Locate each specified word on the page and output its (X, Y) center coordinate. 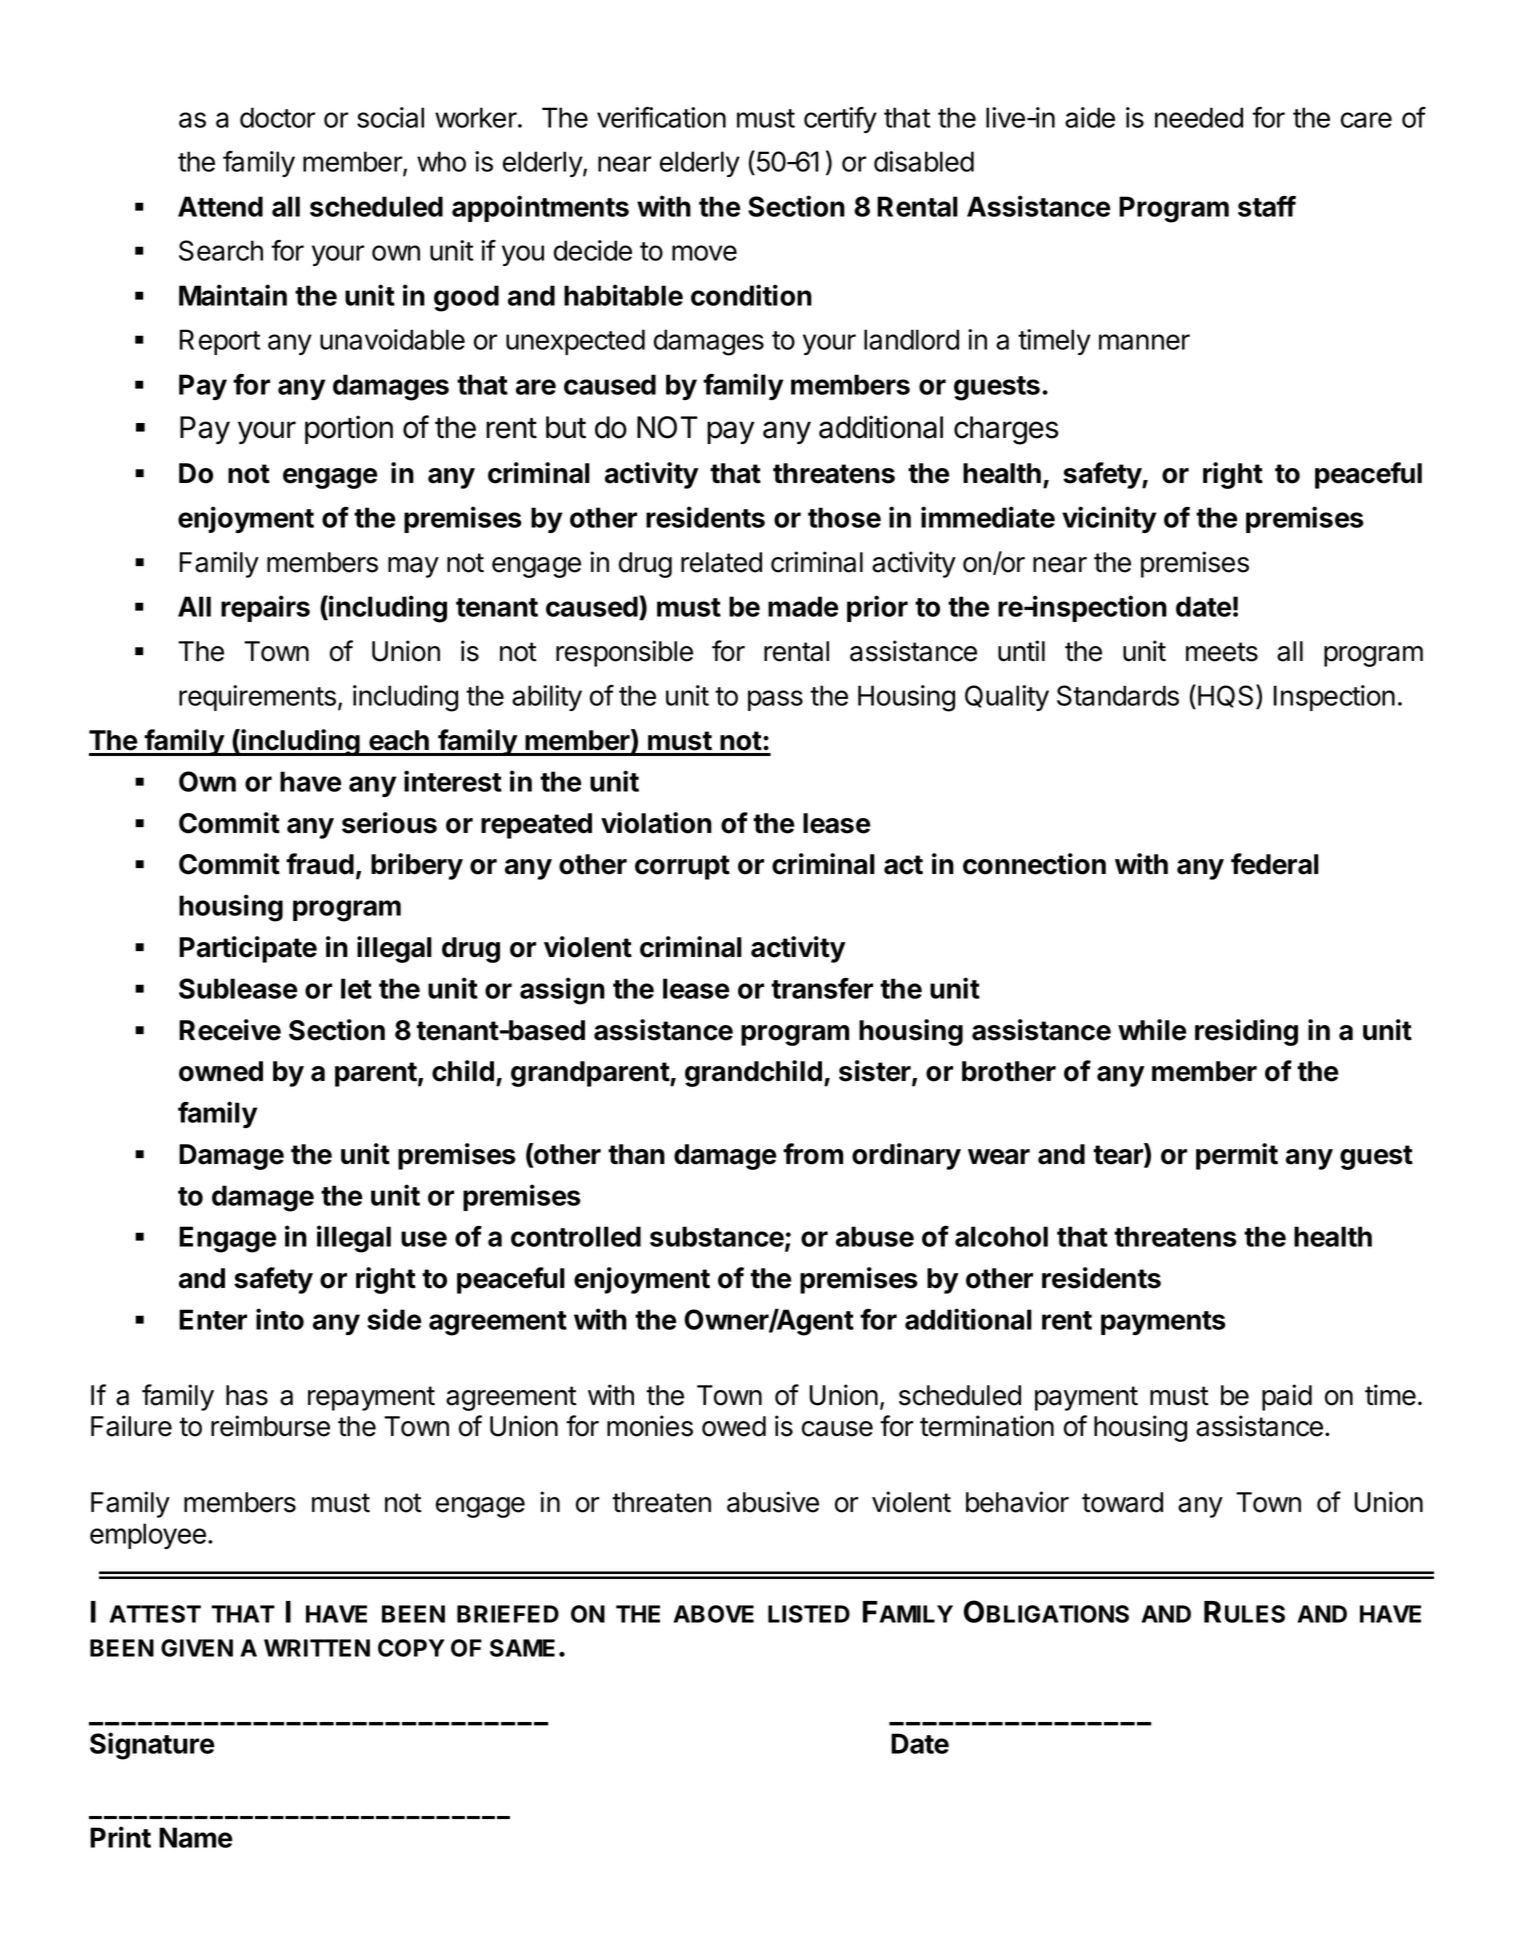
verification (661, 117)
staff (1267, 206)
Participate (248, 949)
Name (195, 1837)
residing (1246, 1032)
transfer (822, 988)
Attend (220, 206)
